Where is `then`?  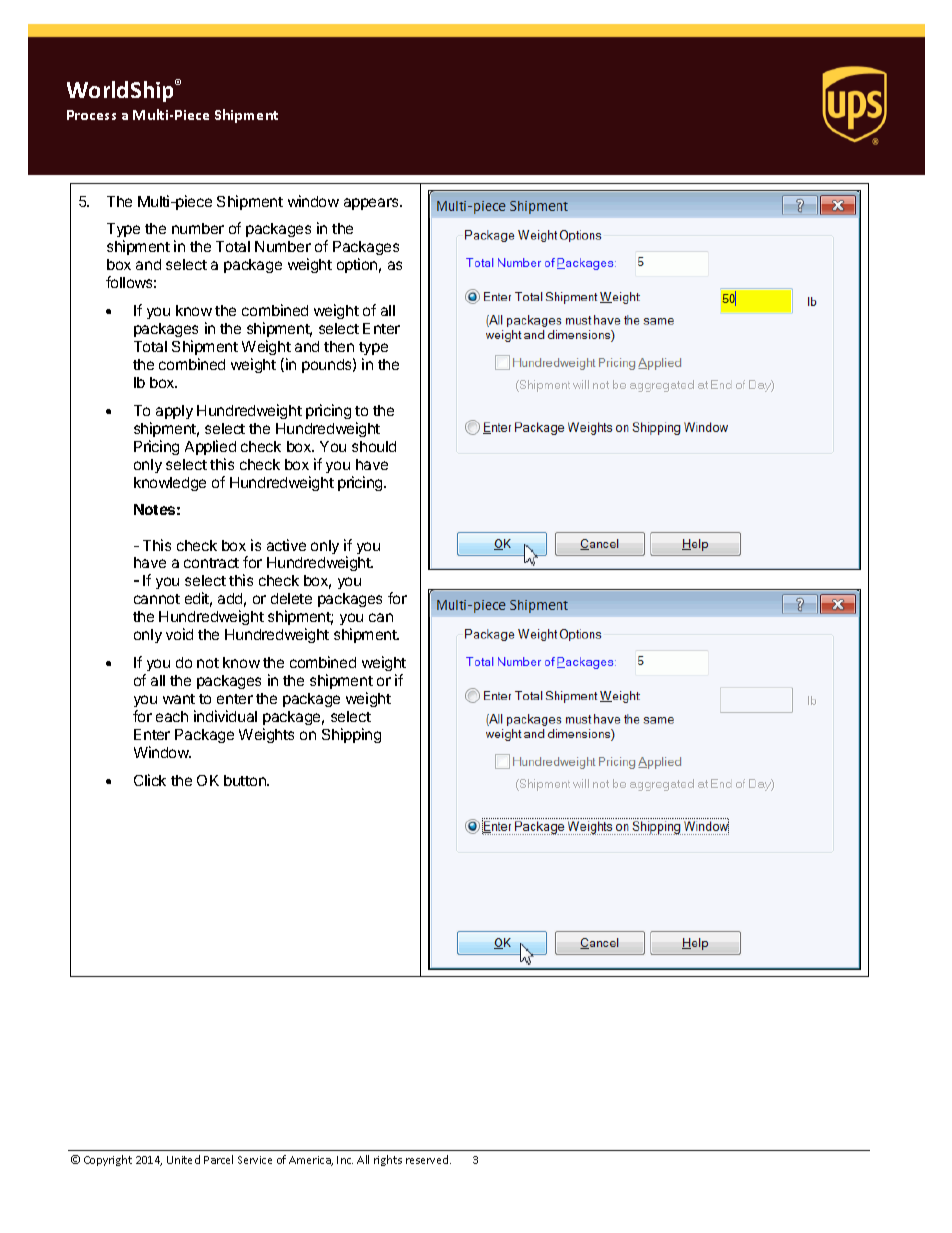
then is located at coordinates (339, 346).
